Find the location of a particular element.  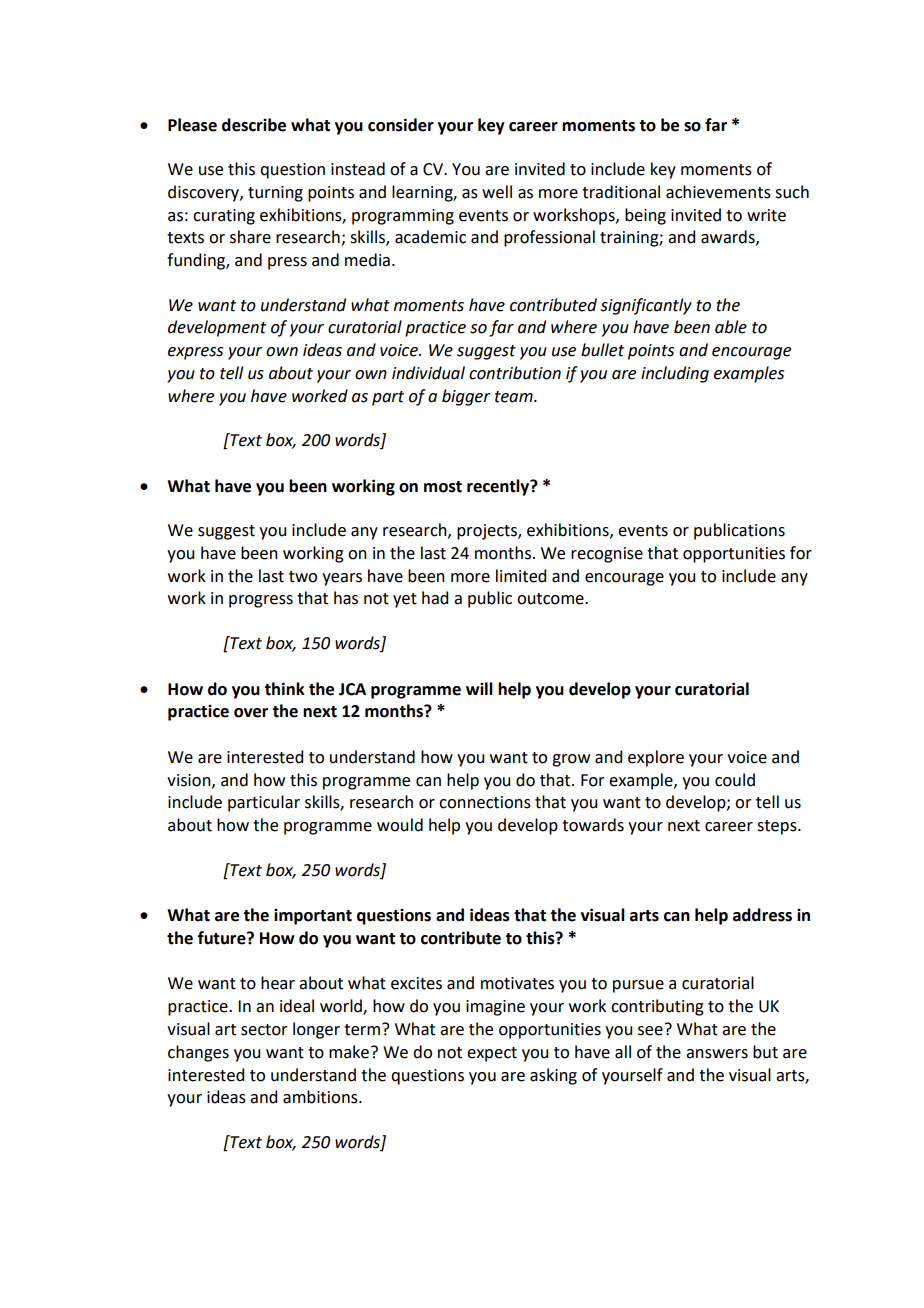

describe is located at coordinates (254, 125).
